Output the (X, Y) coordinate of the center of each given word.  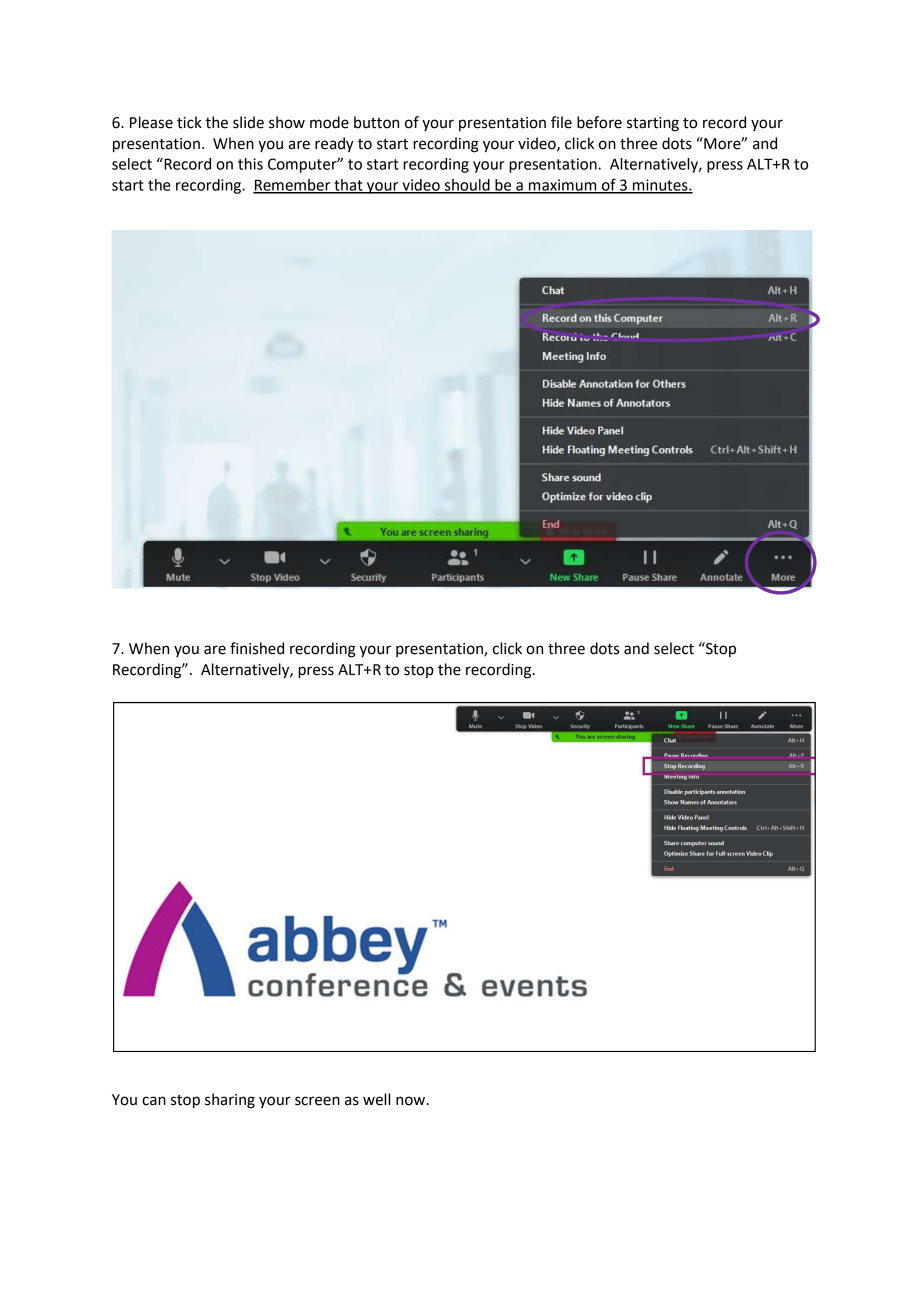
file (561, 122)
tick (189, 122)
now (412, 1101)
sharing (230, 1101)
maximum (563, 186)
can (154, 1101)
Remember (293, 186)
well (376, 1099)
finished (257, 648)
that (348, 186)
